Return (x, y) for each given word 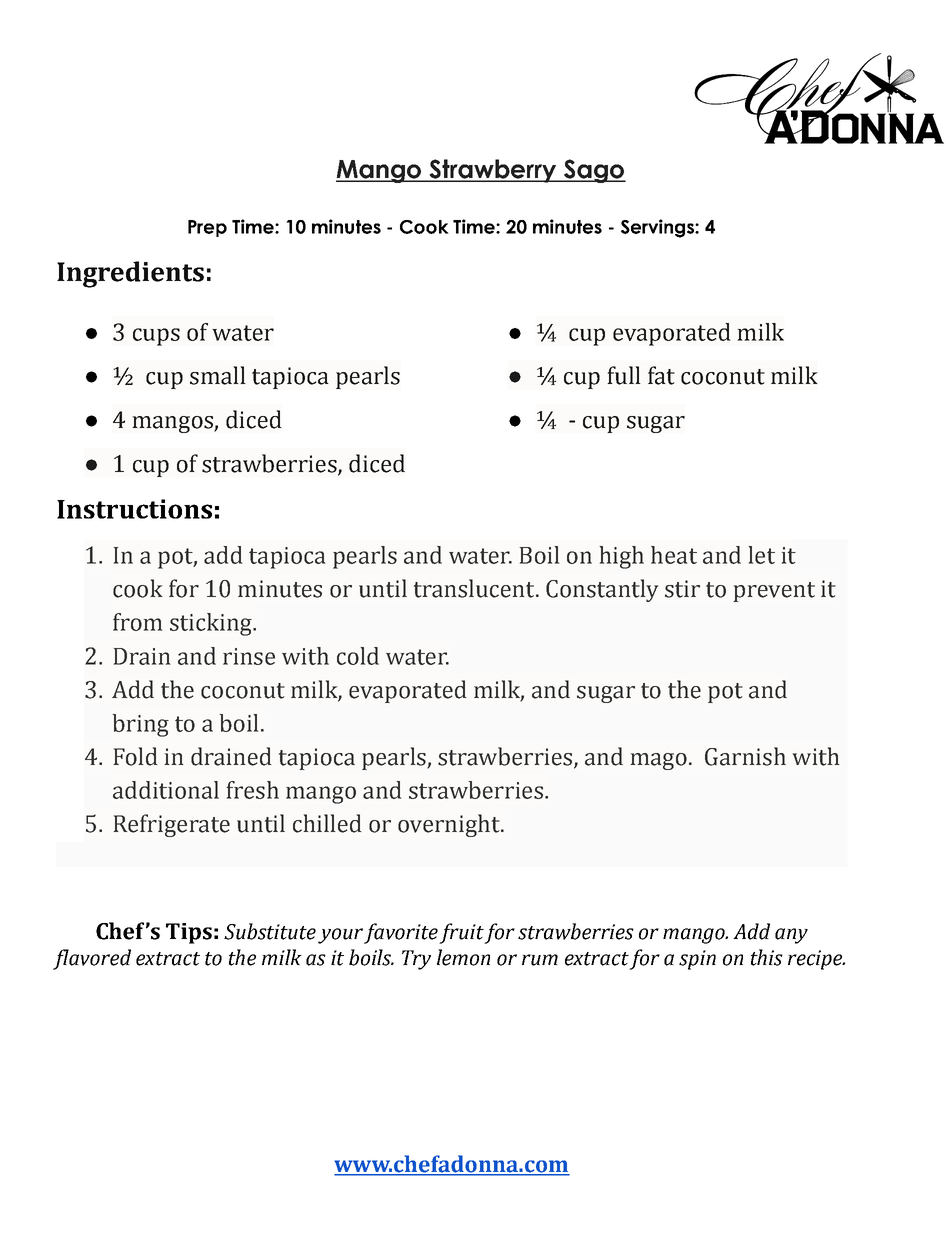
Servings (658, 228)
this (767, 957)
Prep (207, 228)
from (137, 622)
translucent (475, 588)
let (761, 555)
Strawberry (493, 171)
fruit (462, 933)
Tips (189, 933)
